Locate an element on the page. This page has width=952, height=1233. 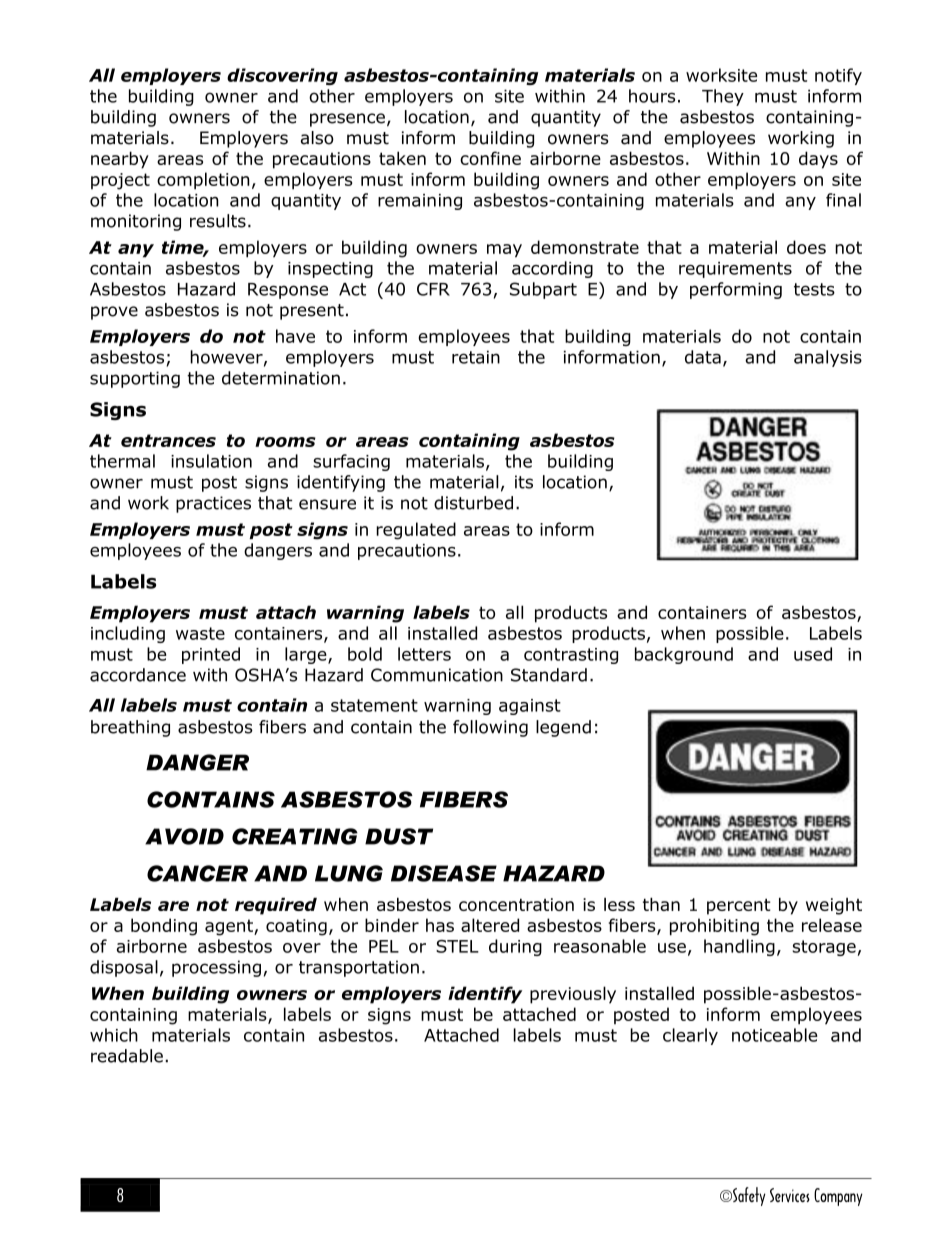
waste is located at coordinates (200, 633).
